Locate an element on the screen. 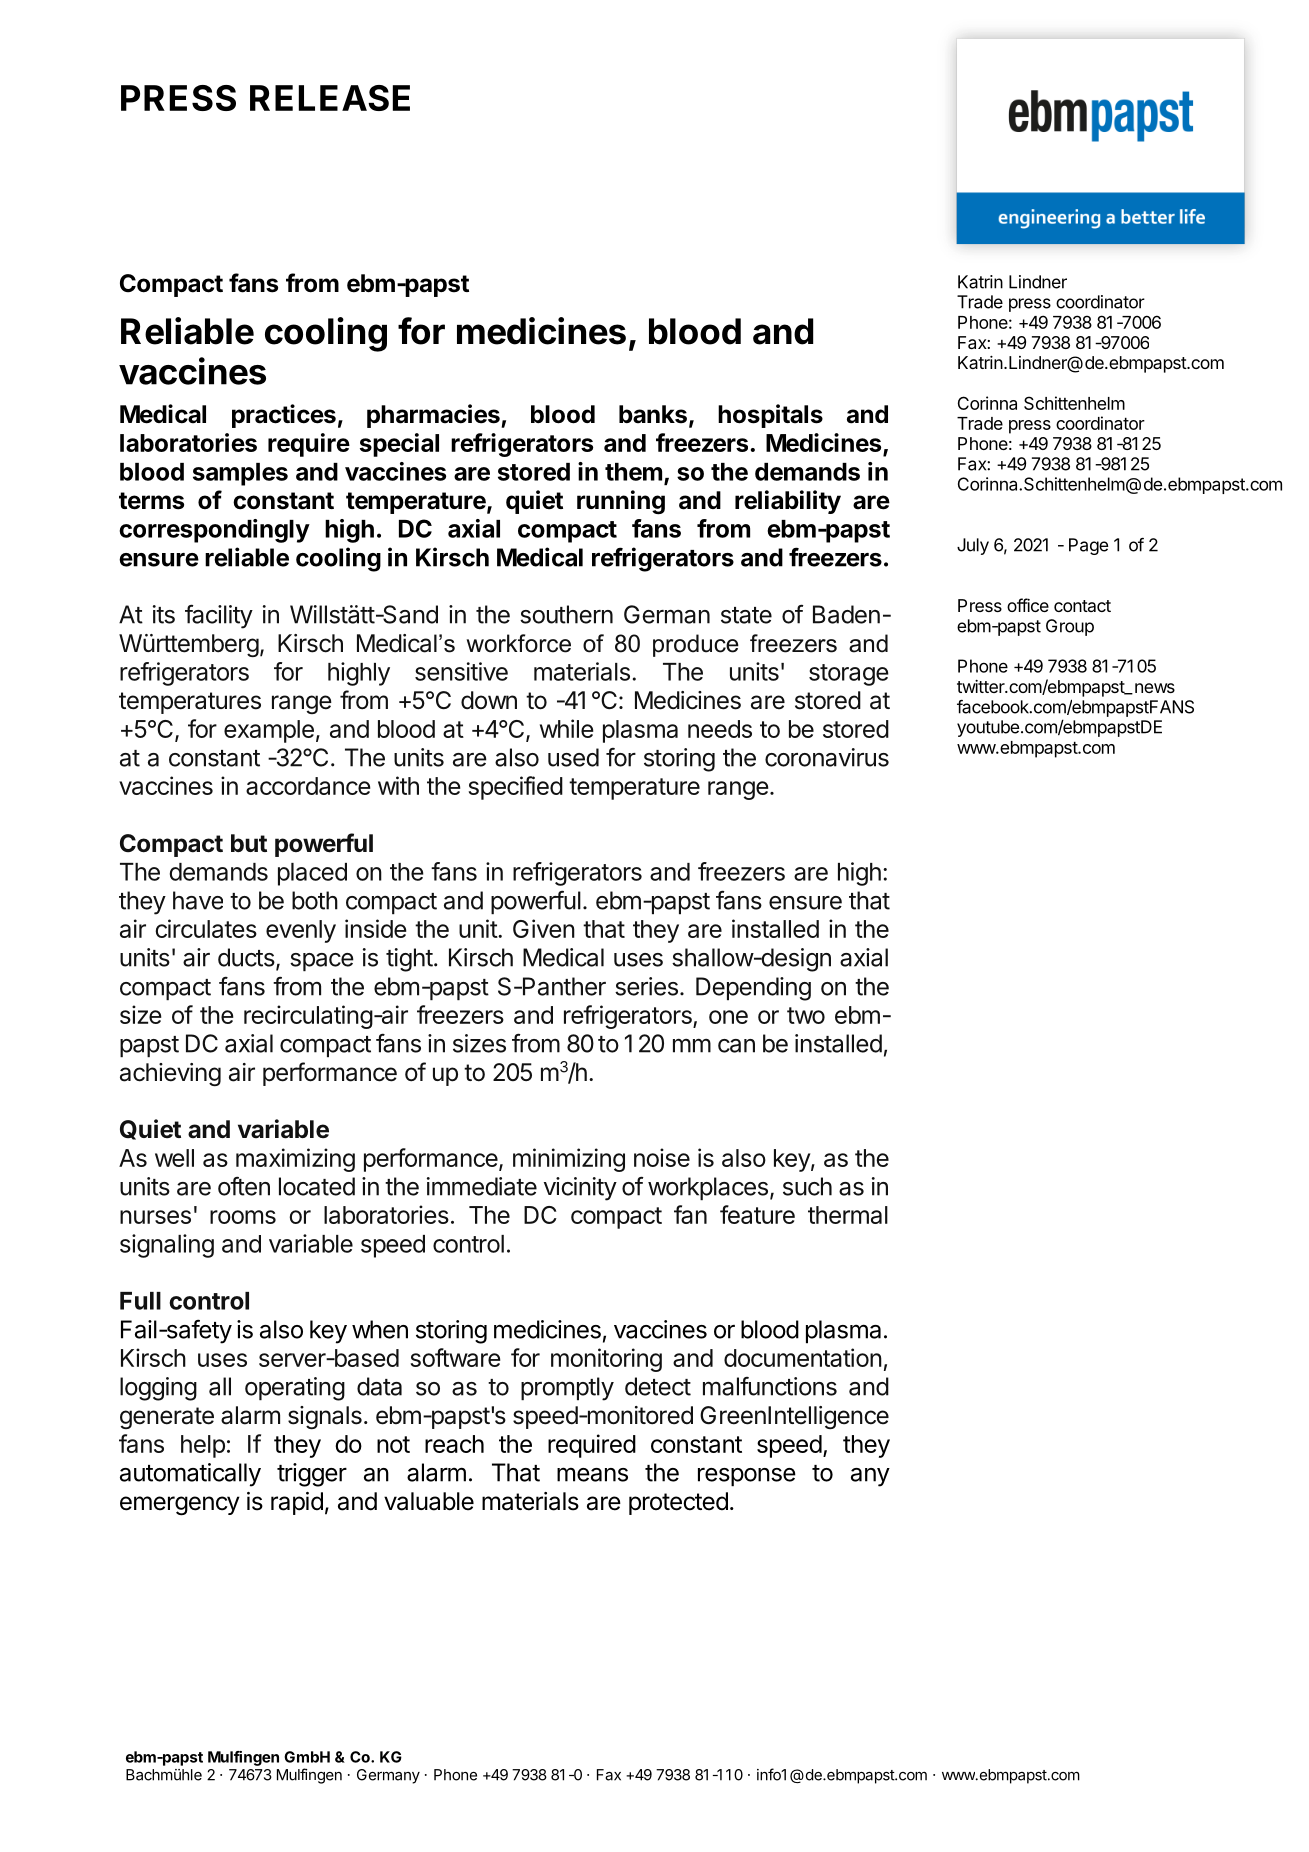  banks is located at coordinates (653, 414).
